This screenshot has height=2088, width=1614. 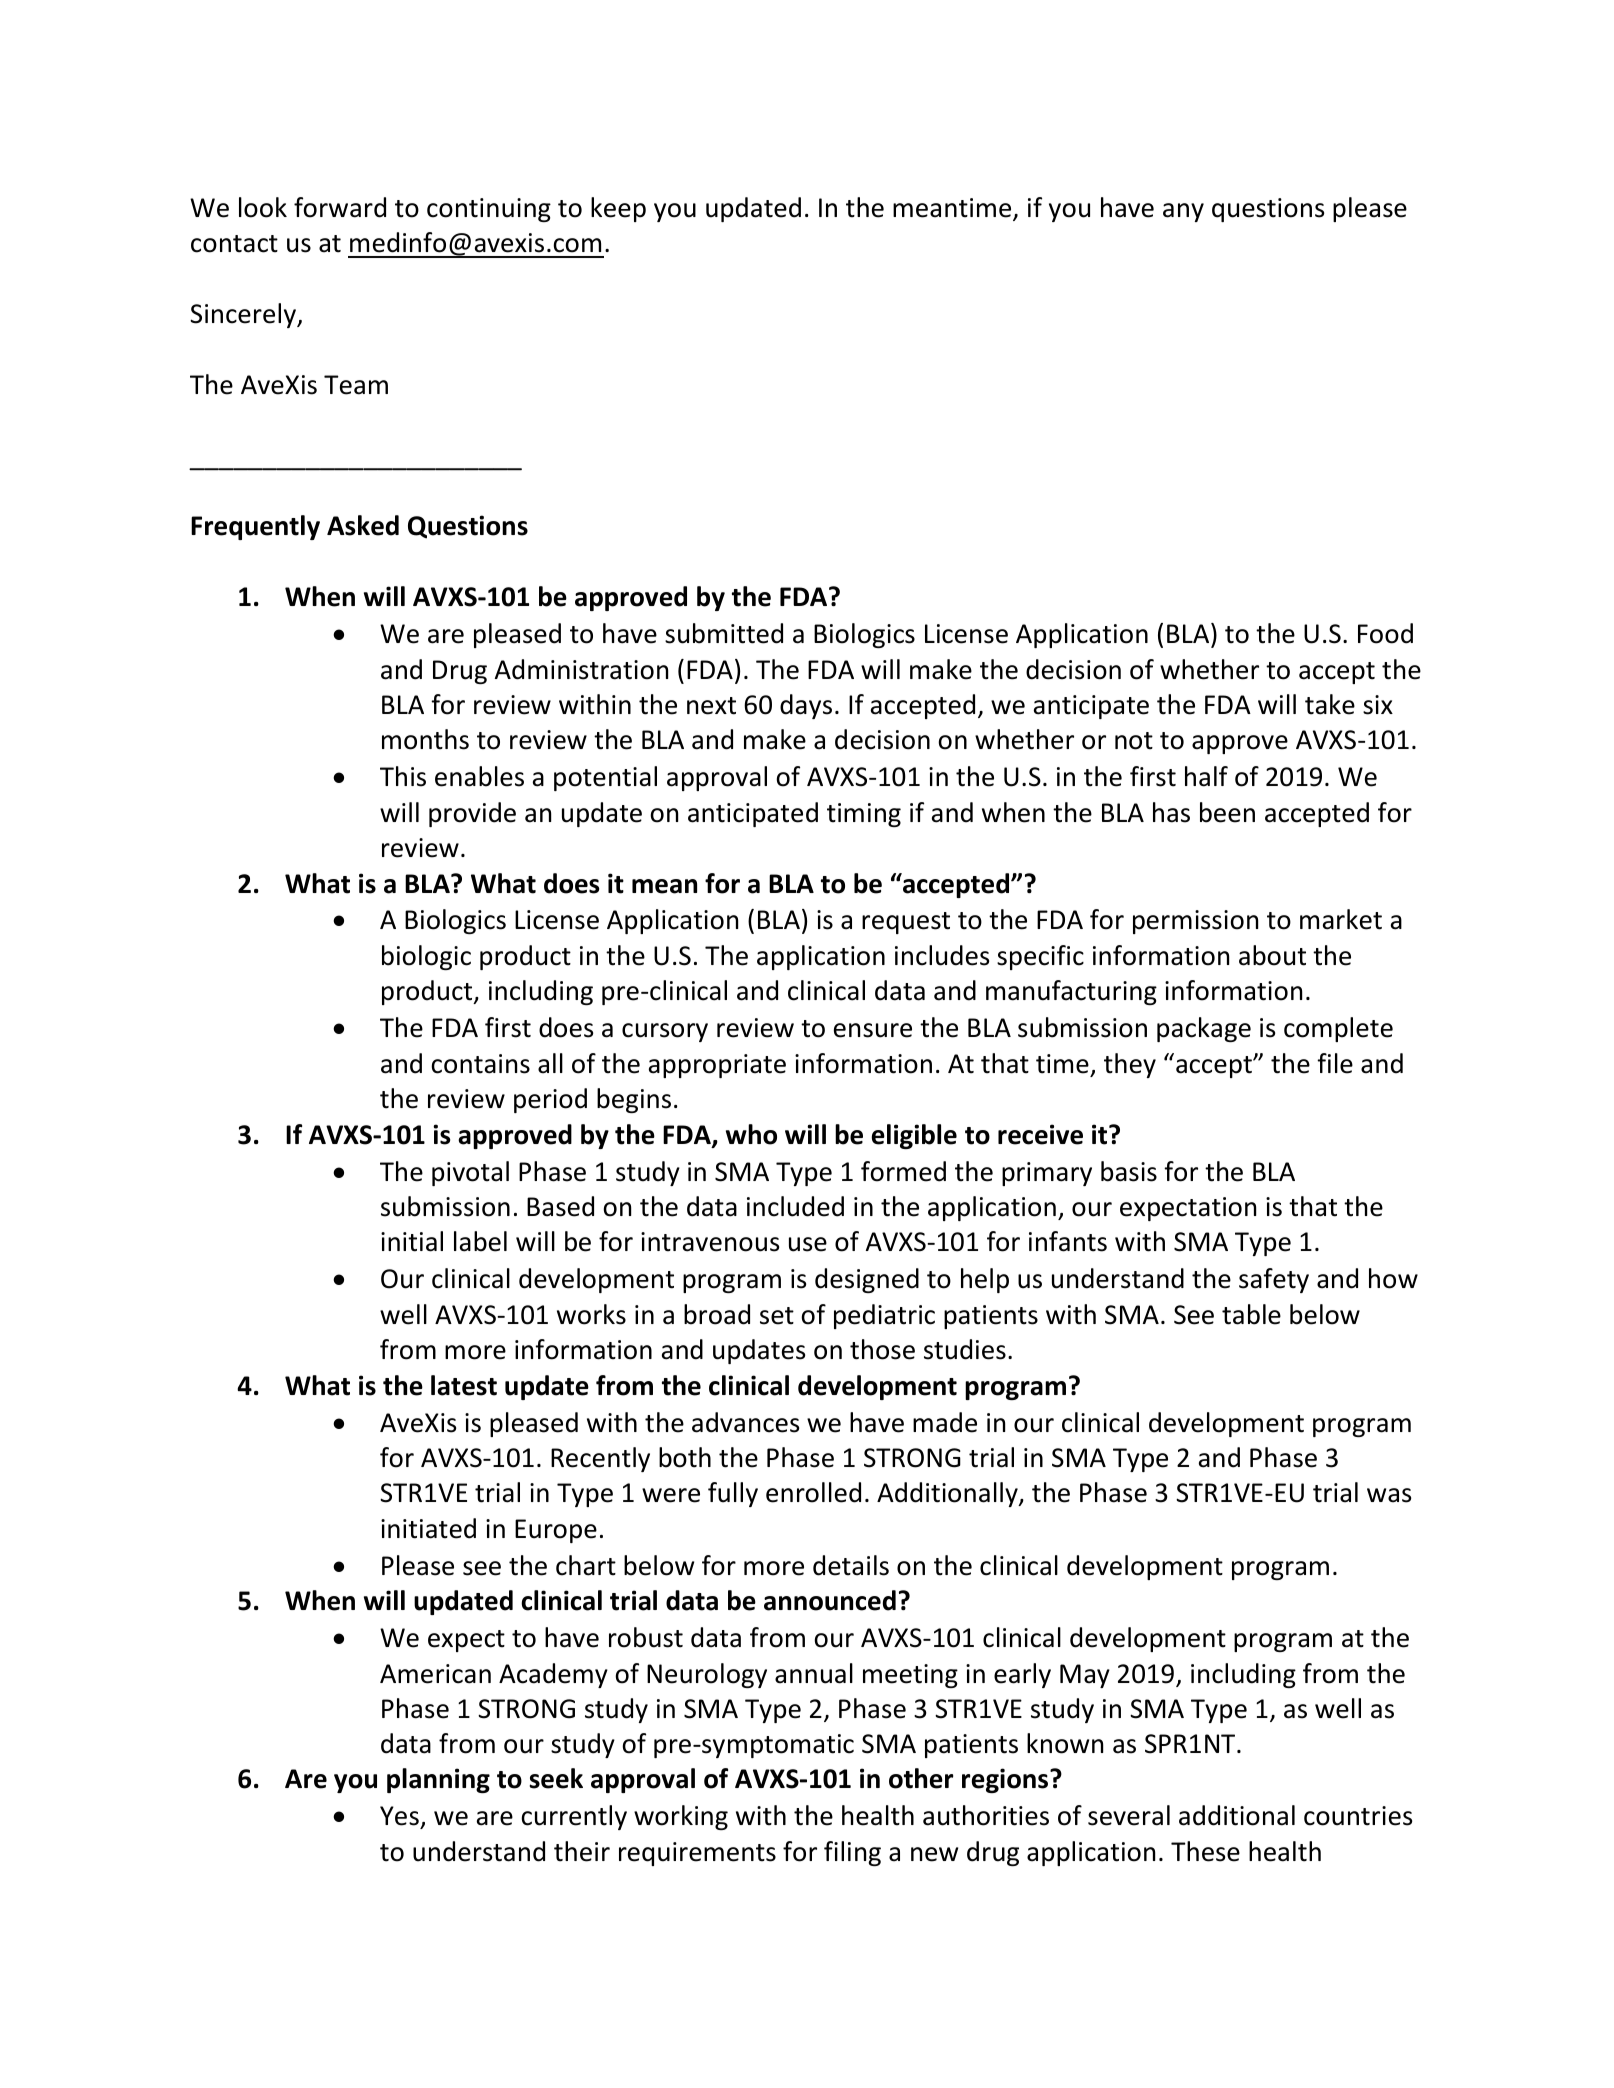 What do you see at coordinates (1330, 704) in the screenshot?
I see `take` at bounding box center [1330, 704].
